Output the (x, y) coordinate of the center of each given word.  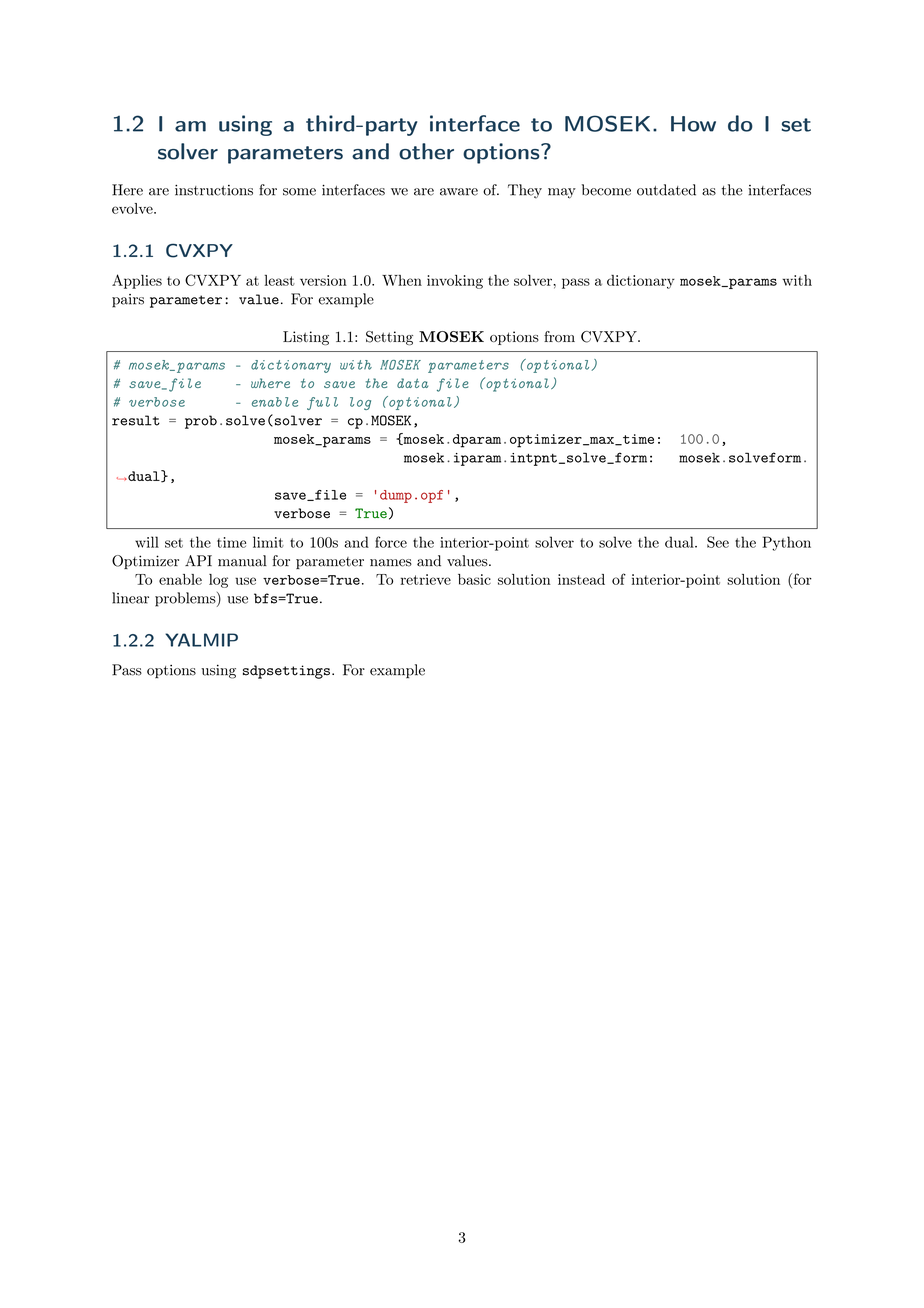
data (412, 383)
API (198, 560)
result (136, 420)
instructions (214, 190)
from (559, 336)
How (693, 124)
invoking (455, 282)
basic (474, 579)
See (718, 542)
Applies (137, 281)
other (426, 151)
